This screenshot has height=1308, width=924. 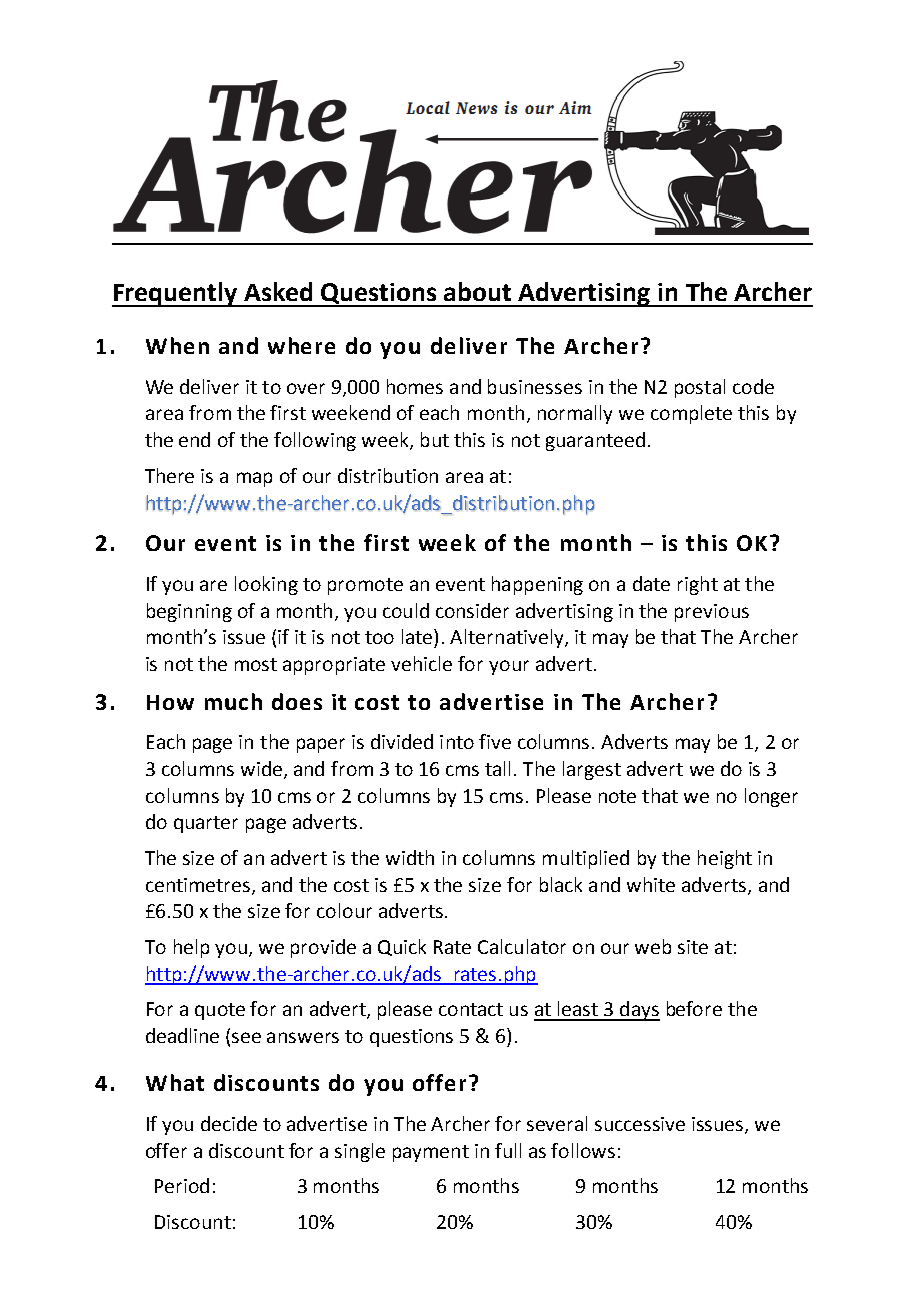 I want to click on Asked, so click(x=278, y=291).
